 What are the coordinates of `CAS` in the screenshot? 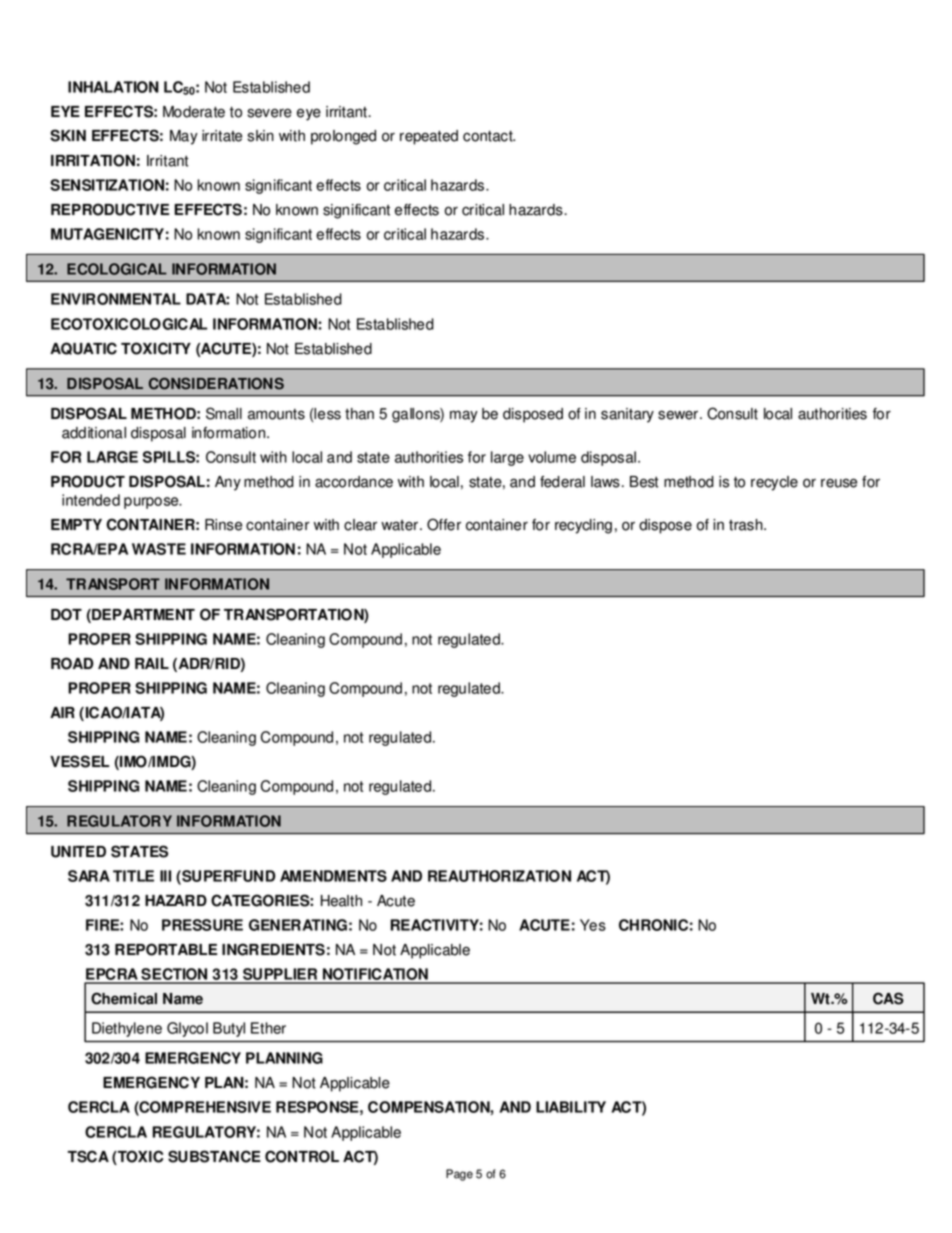 It's located at (888, 998).
